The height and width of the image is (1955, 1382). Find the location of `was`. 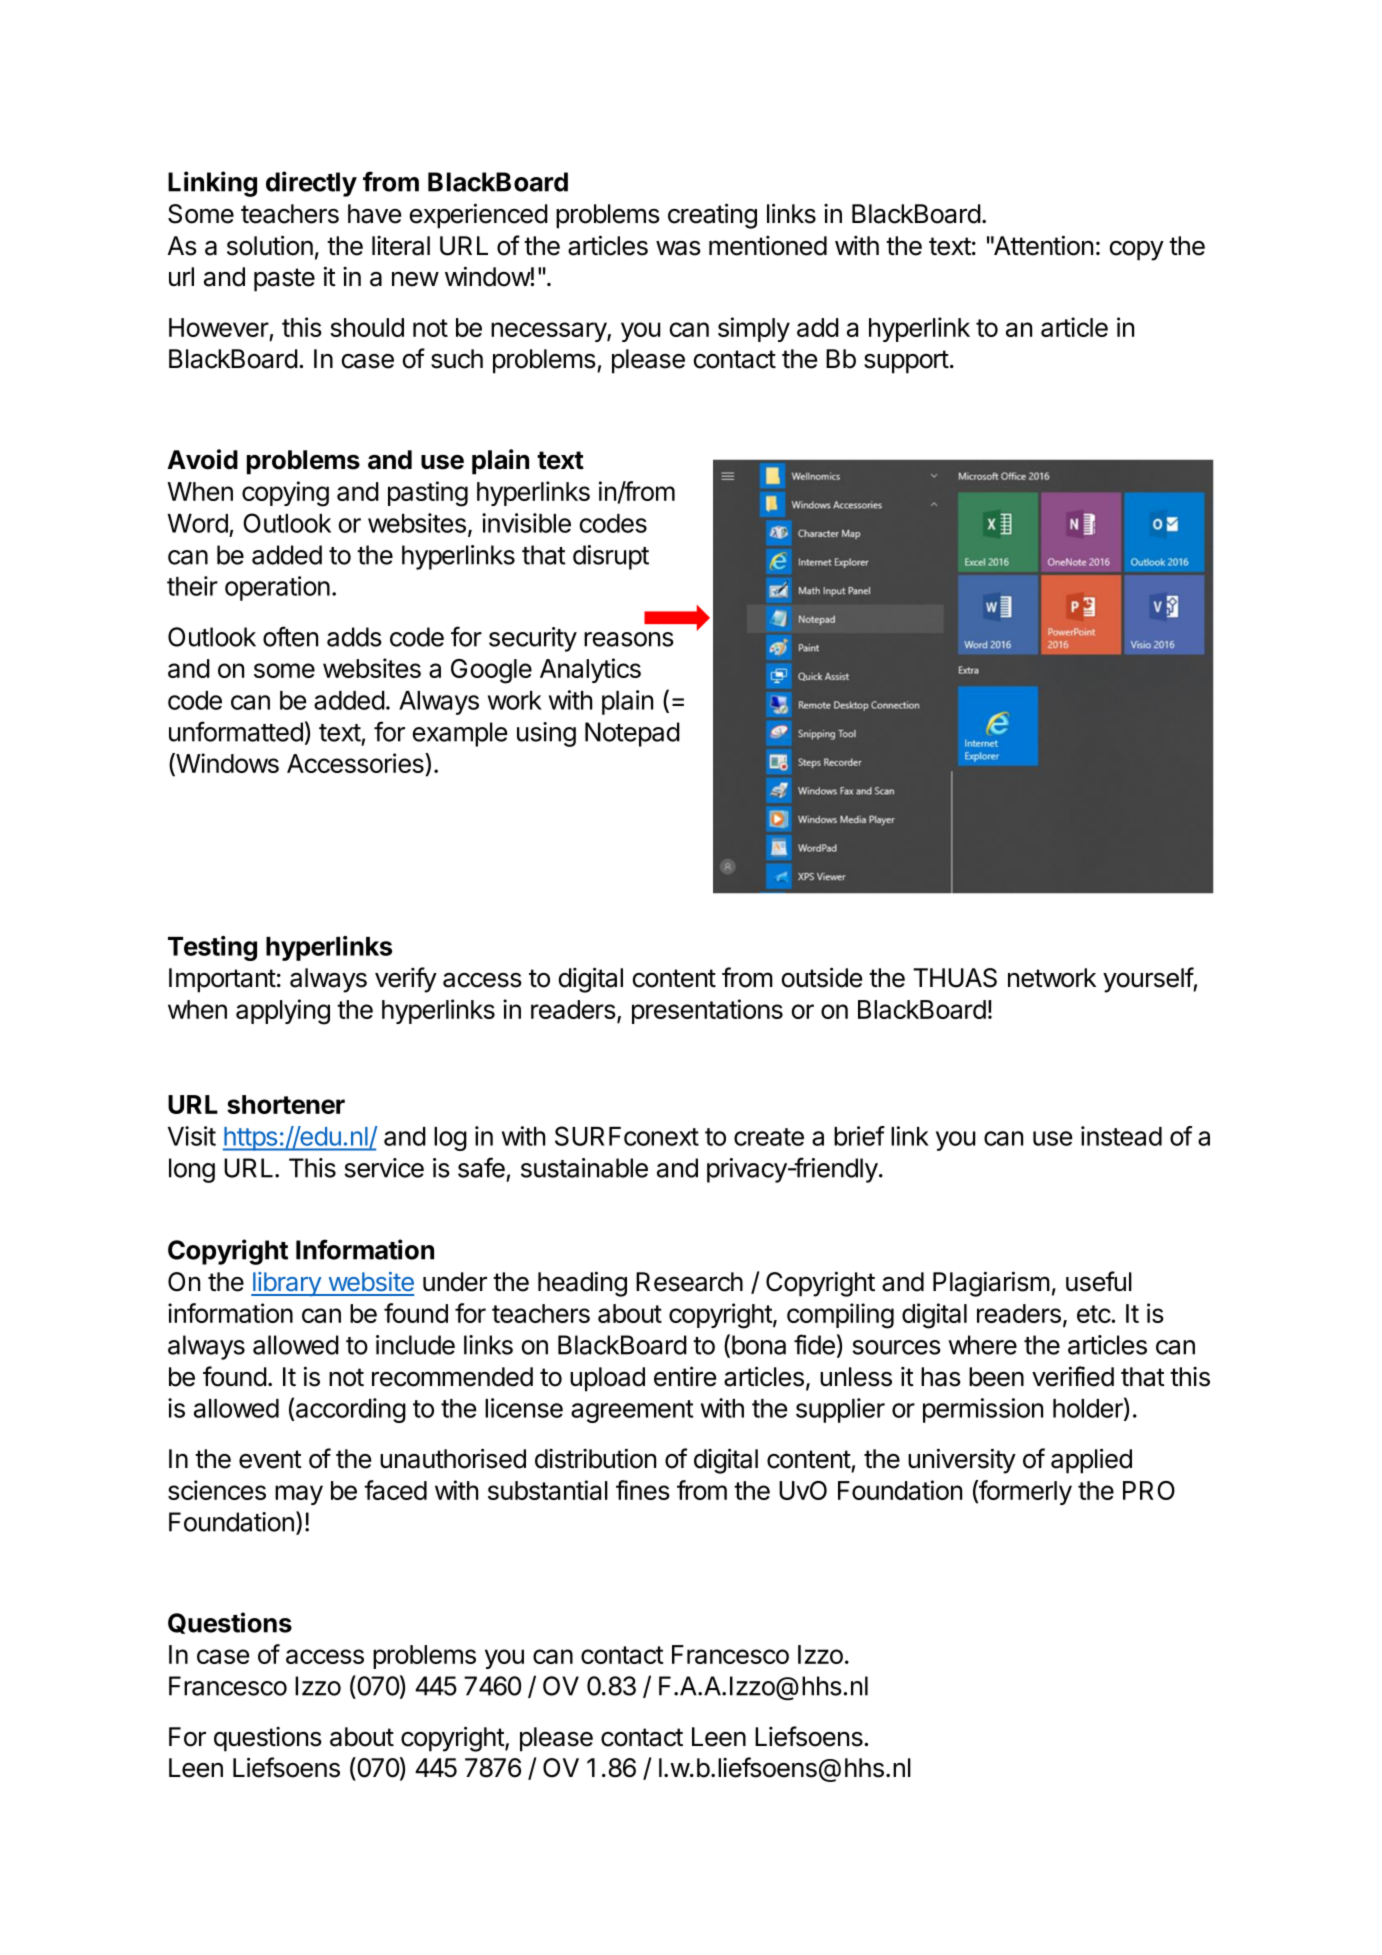

was is located at coordinates (678, 248).
